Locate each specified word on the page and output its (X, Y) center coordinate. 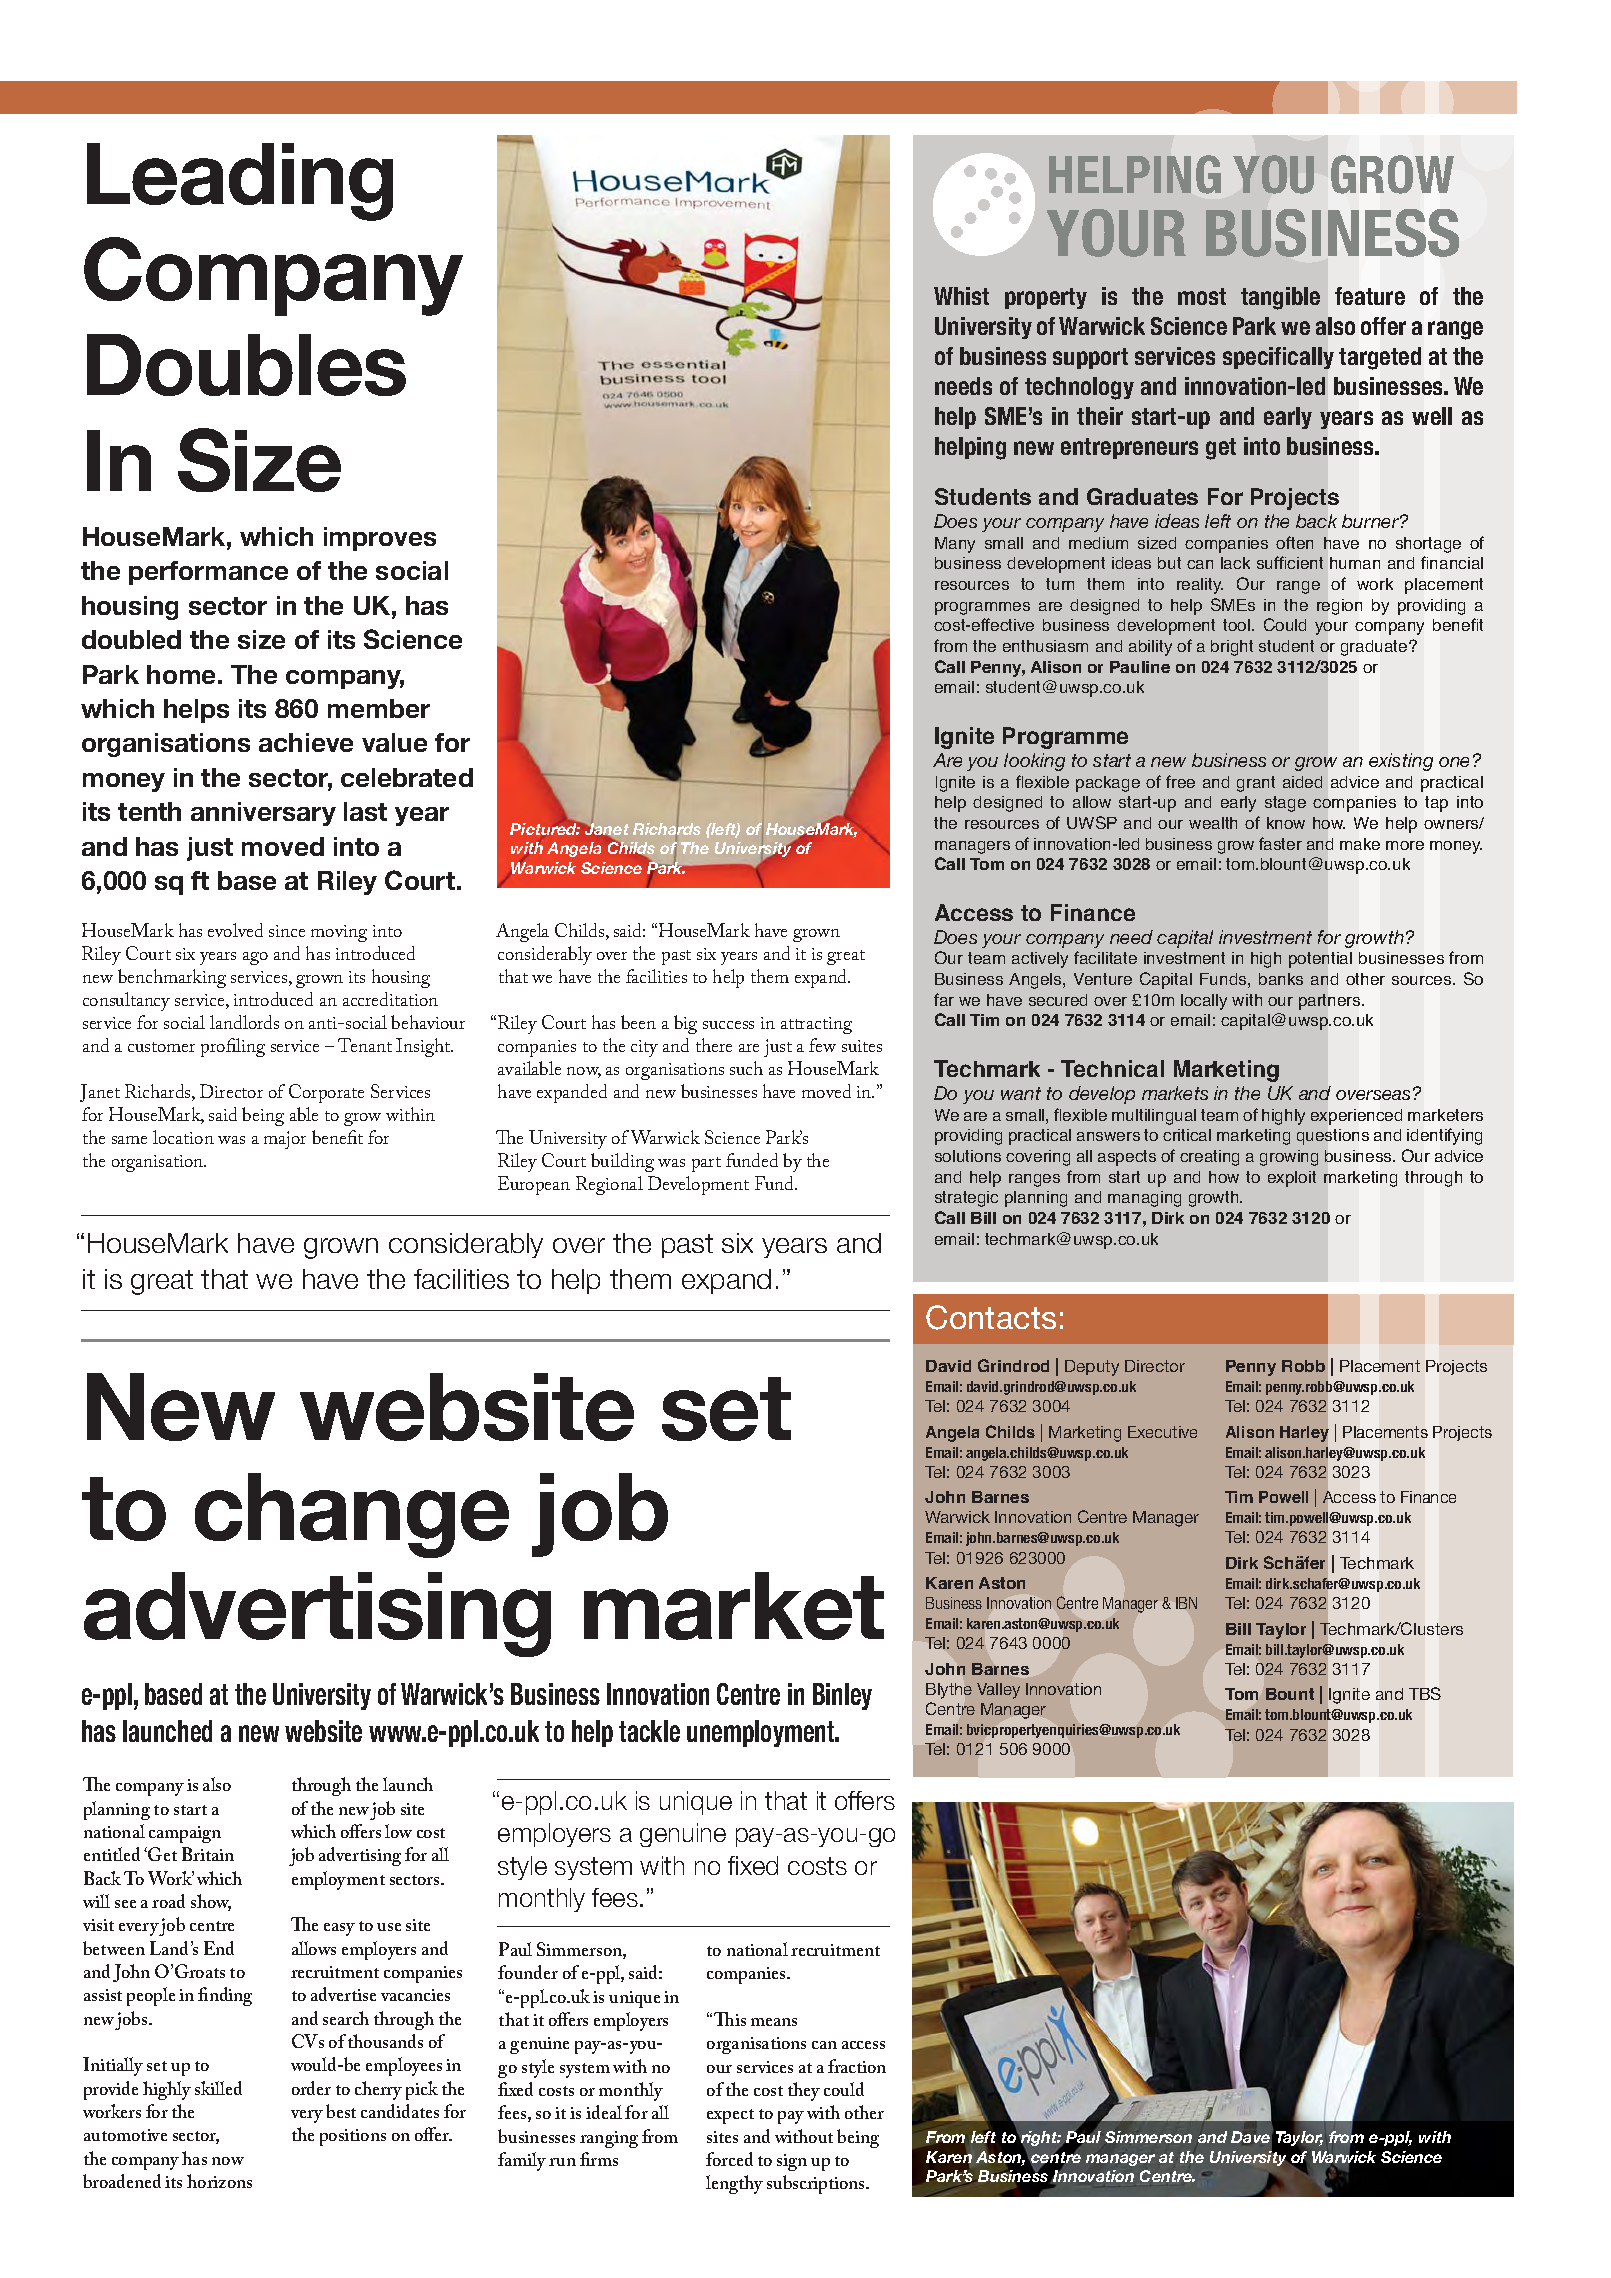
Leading (240, 182)
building (622, 1162)
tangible (1280, 298)
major (285, 1140)
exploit (1292, 1179)
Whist (961, 296)
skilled (218, 2088)
